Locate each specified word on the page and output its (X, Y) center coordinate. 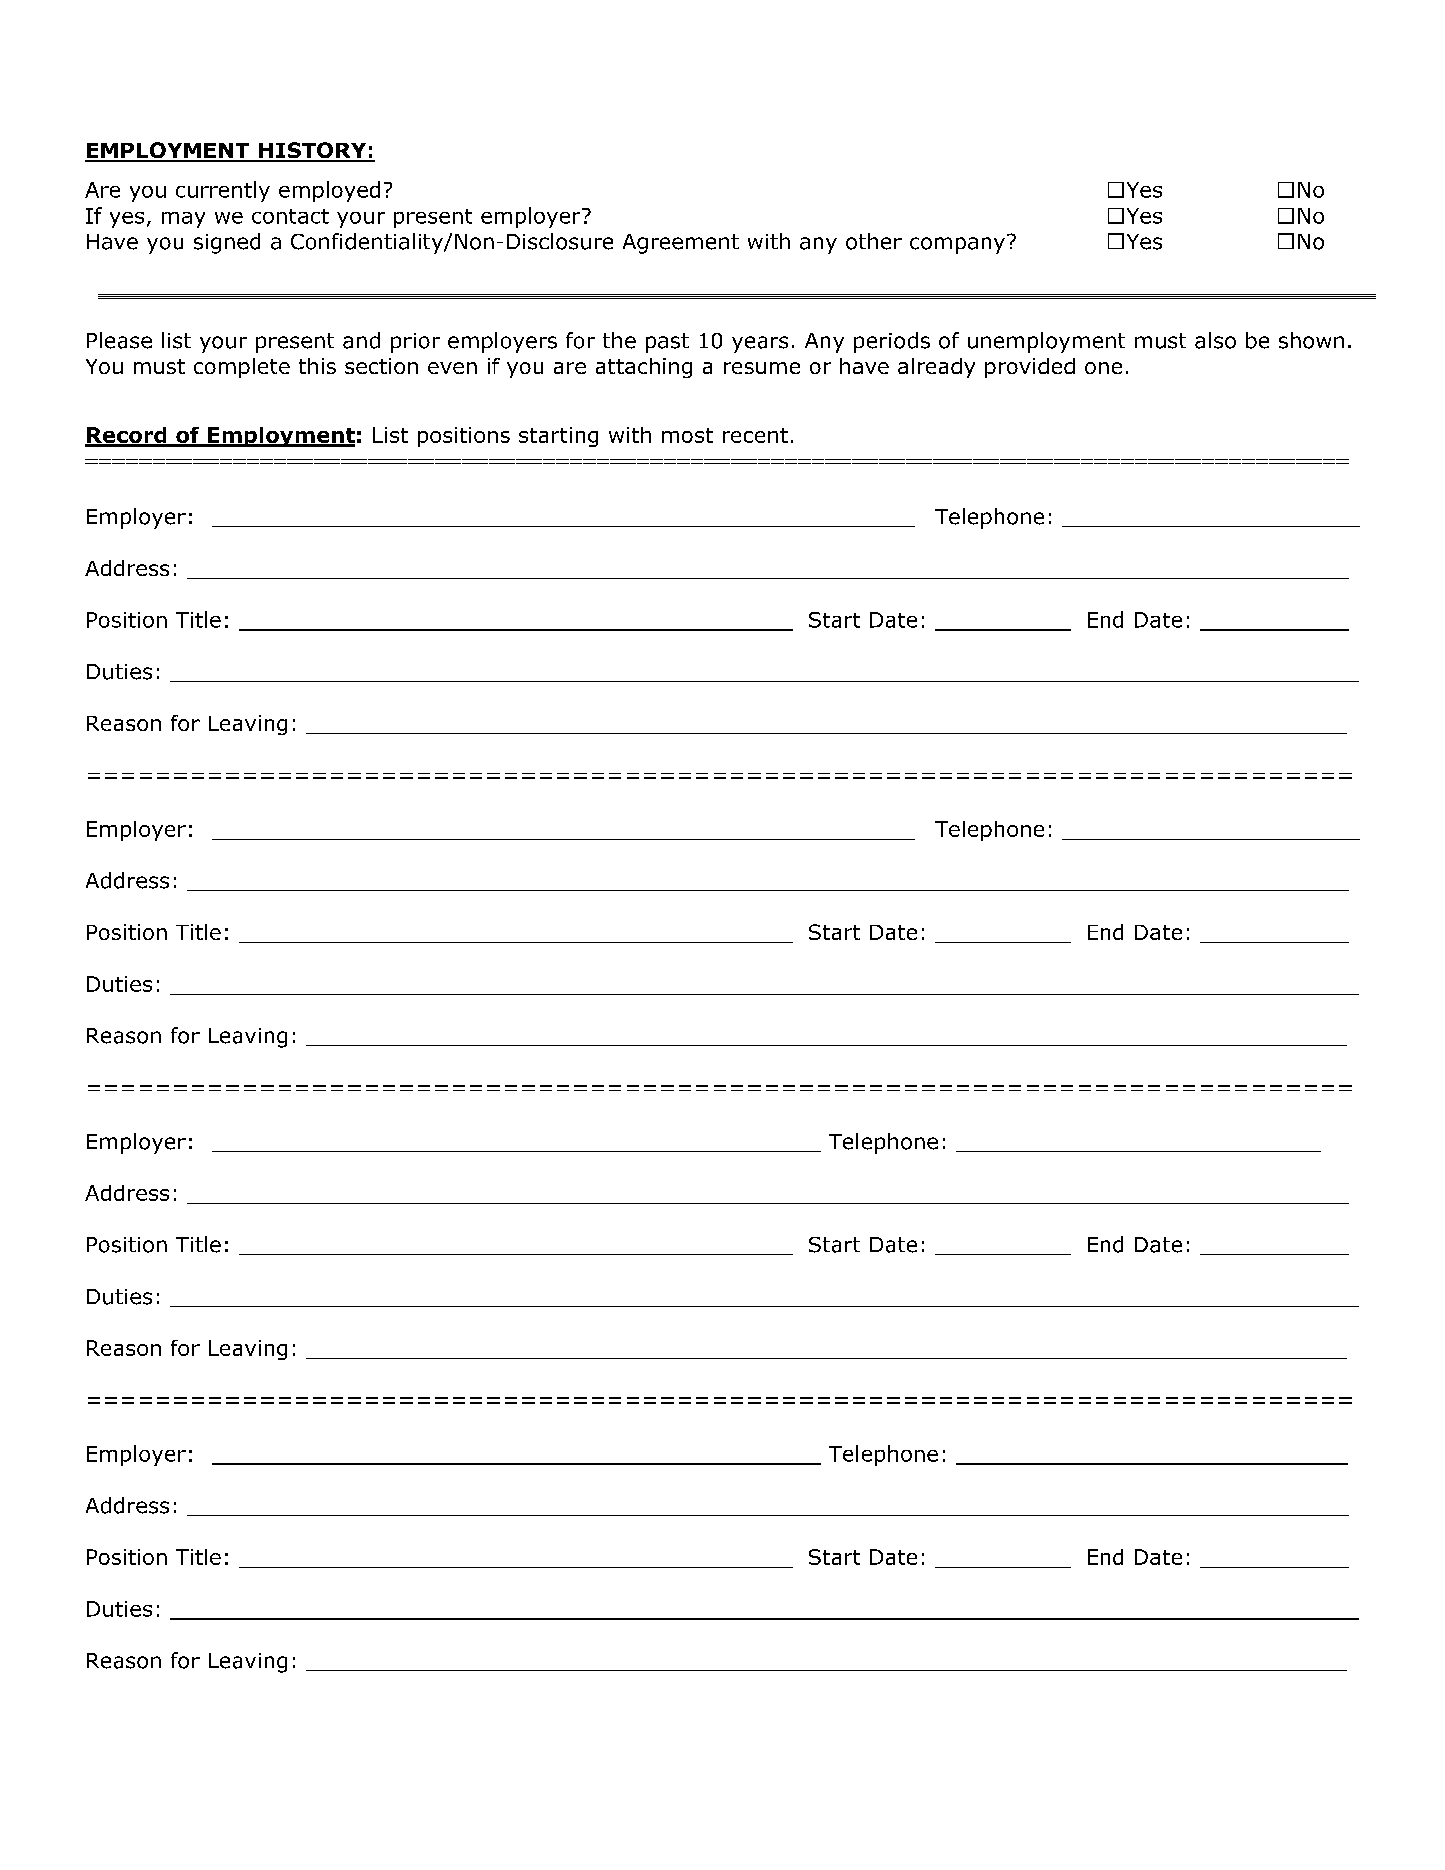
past (667, 343)
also (1215, 340)
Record (127, 436)
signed (227, 243)
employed (329, 191)
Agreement (681, 244)
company (957, 245)
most (687, 435)
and (361, 340)
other (874, 241)
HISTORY (312, 151)
